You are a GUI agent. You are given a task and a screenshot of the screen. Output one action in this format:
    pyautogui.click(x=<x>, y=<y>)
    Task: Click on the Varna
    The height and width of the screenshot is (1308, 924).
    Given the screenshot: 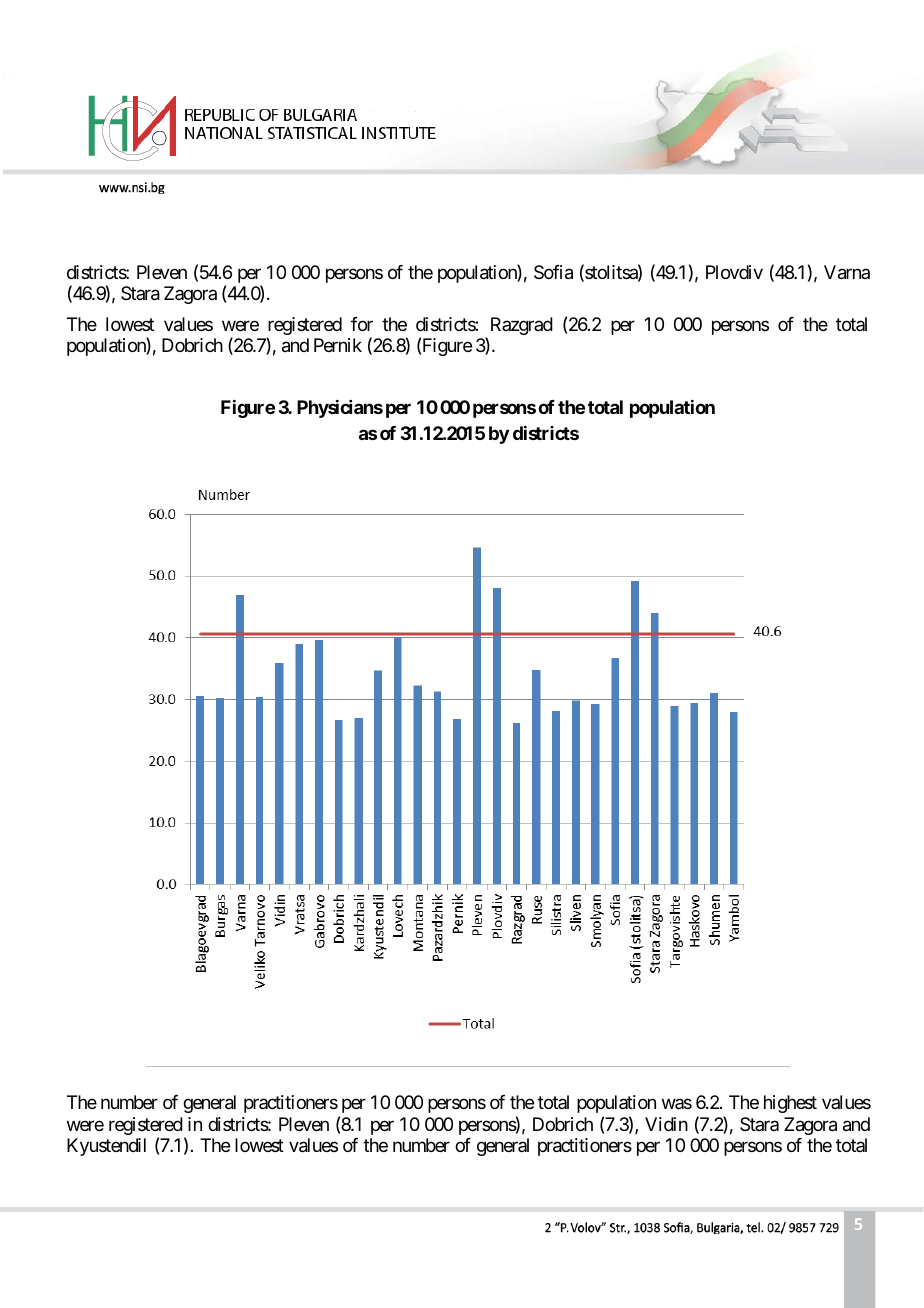 What is the action you would take?
    pyautogui.click(x=847, y=272)
